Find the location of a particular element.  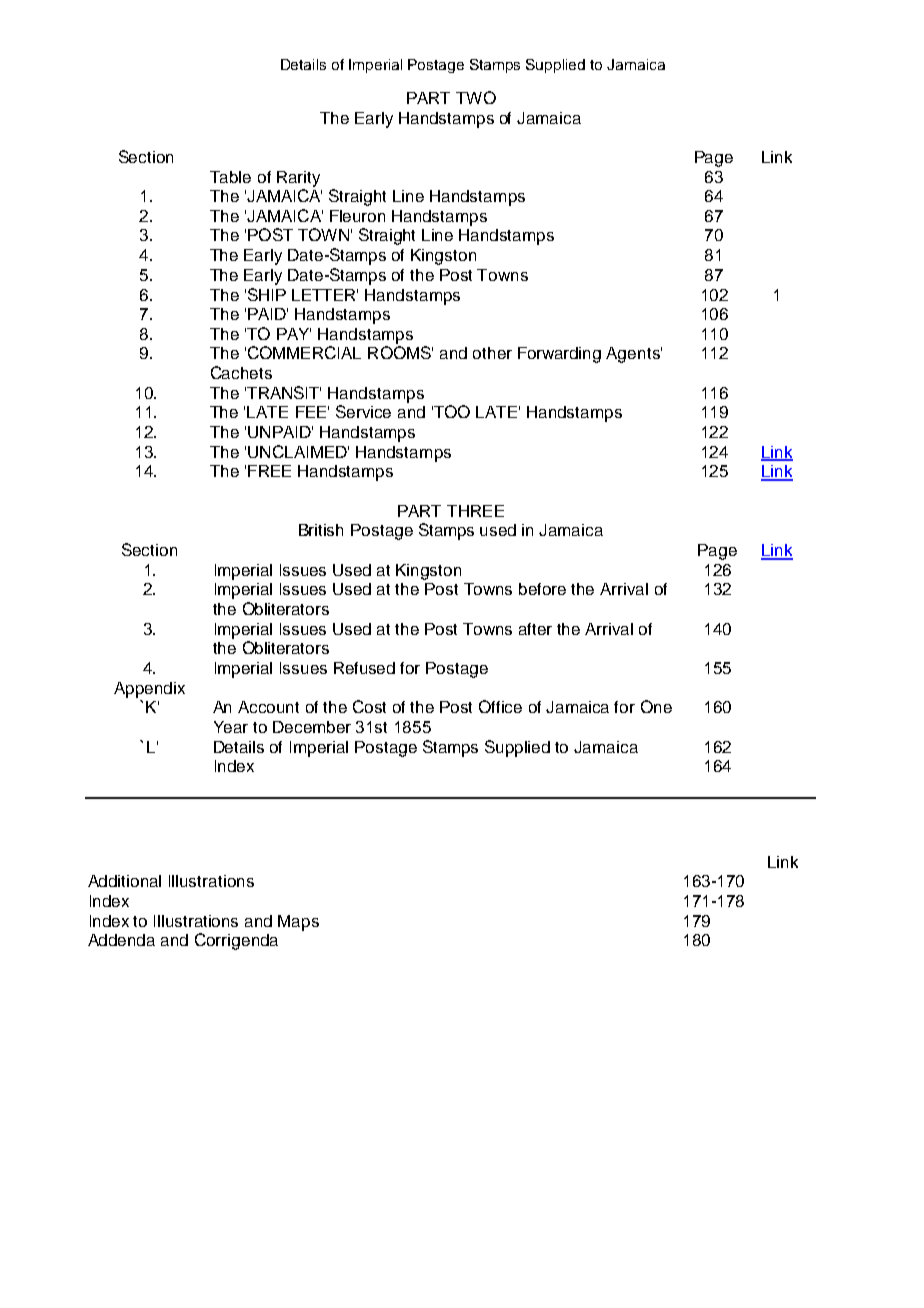

TWO is located at coordinates (476, 97).
